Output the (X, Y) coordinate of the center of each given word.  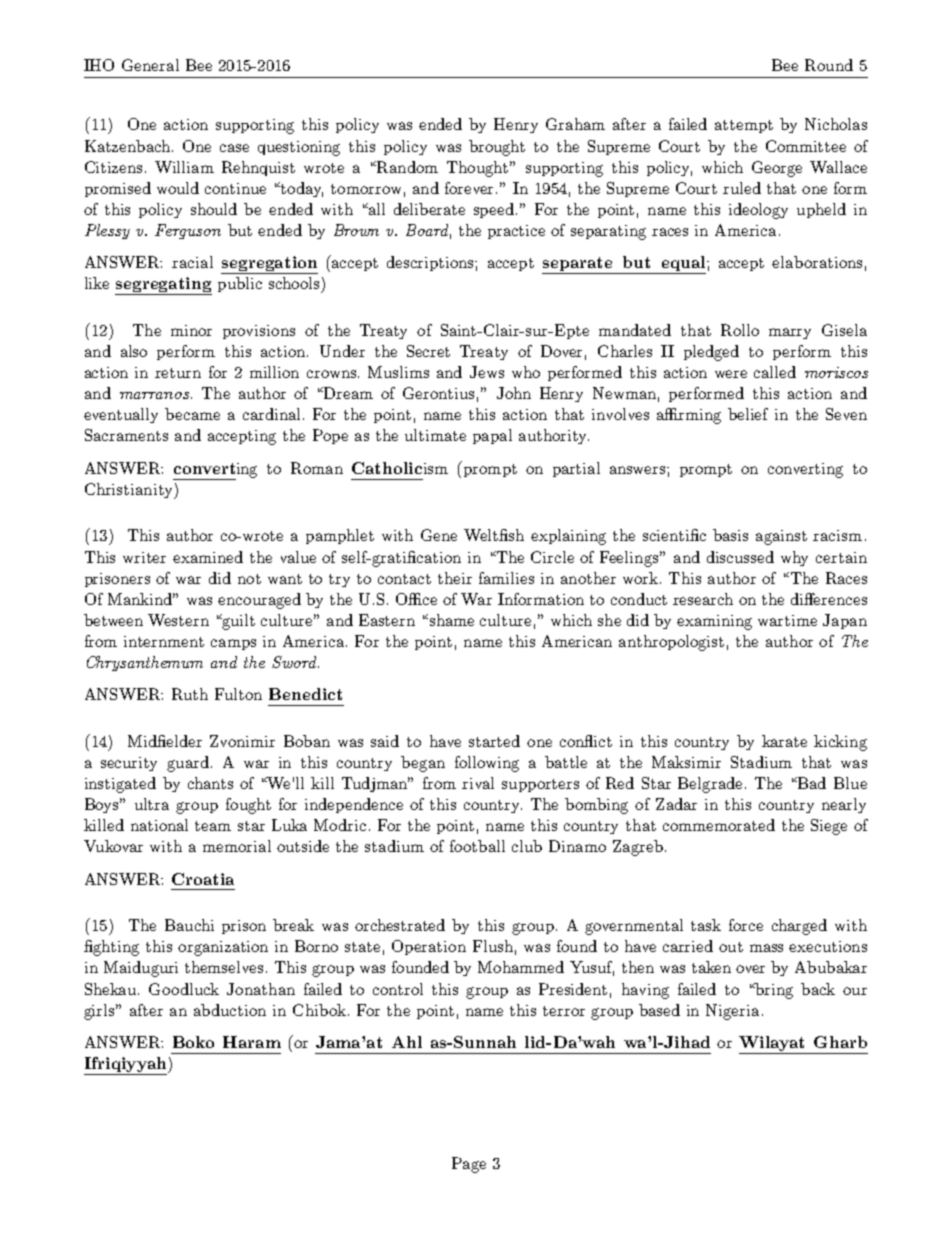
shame (450, 620)
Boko (193, 1042)
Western (178, 620)
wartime (787, 620)
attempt (744, 126)
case (234, 148)
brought (497, 148)
